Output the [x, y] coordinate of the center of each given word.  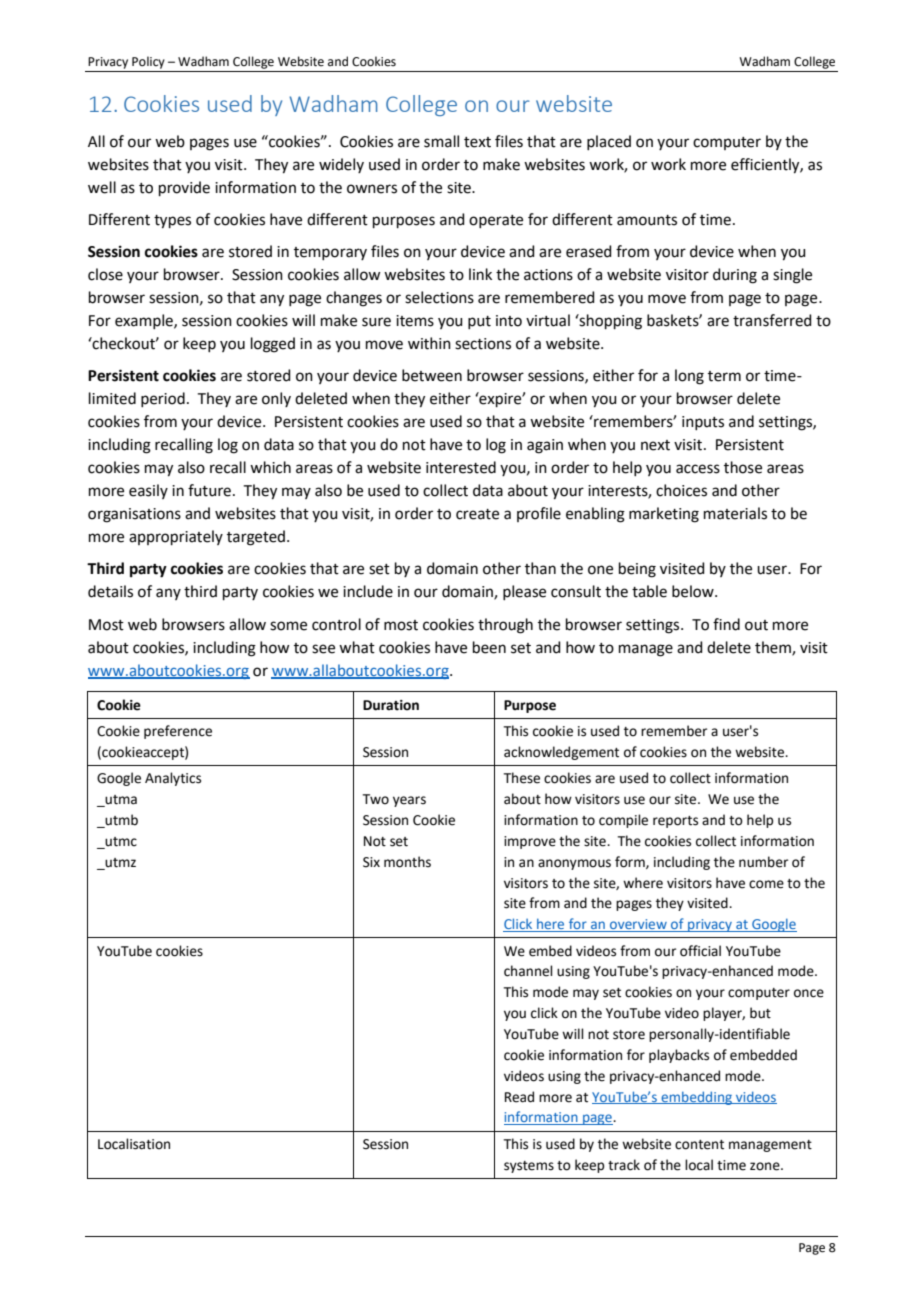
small [441, 141]
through [505, 626]
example [145, 321]
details [110, 591]
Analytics [173, 779]
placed [609, 142]
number [763, 862]
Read [519, 1097]
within [429, 343]
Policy [148, 62]
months [407, 862]
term [724, 376]
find [726, 624]
